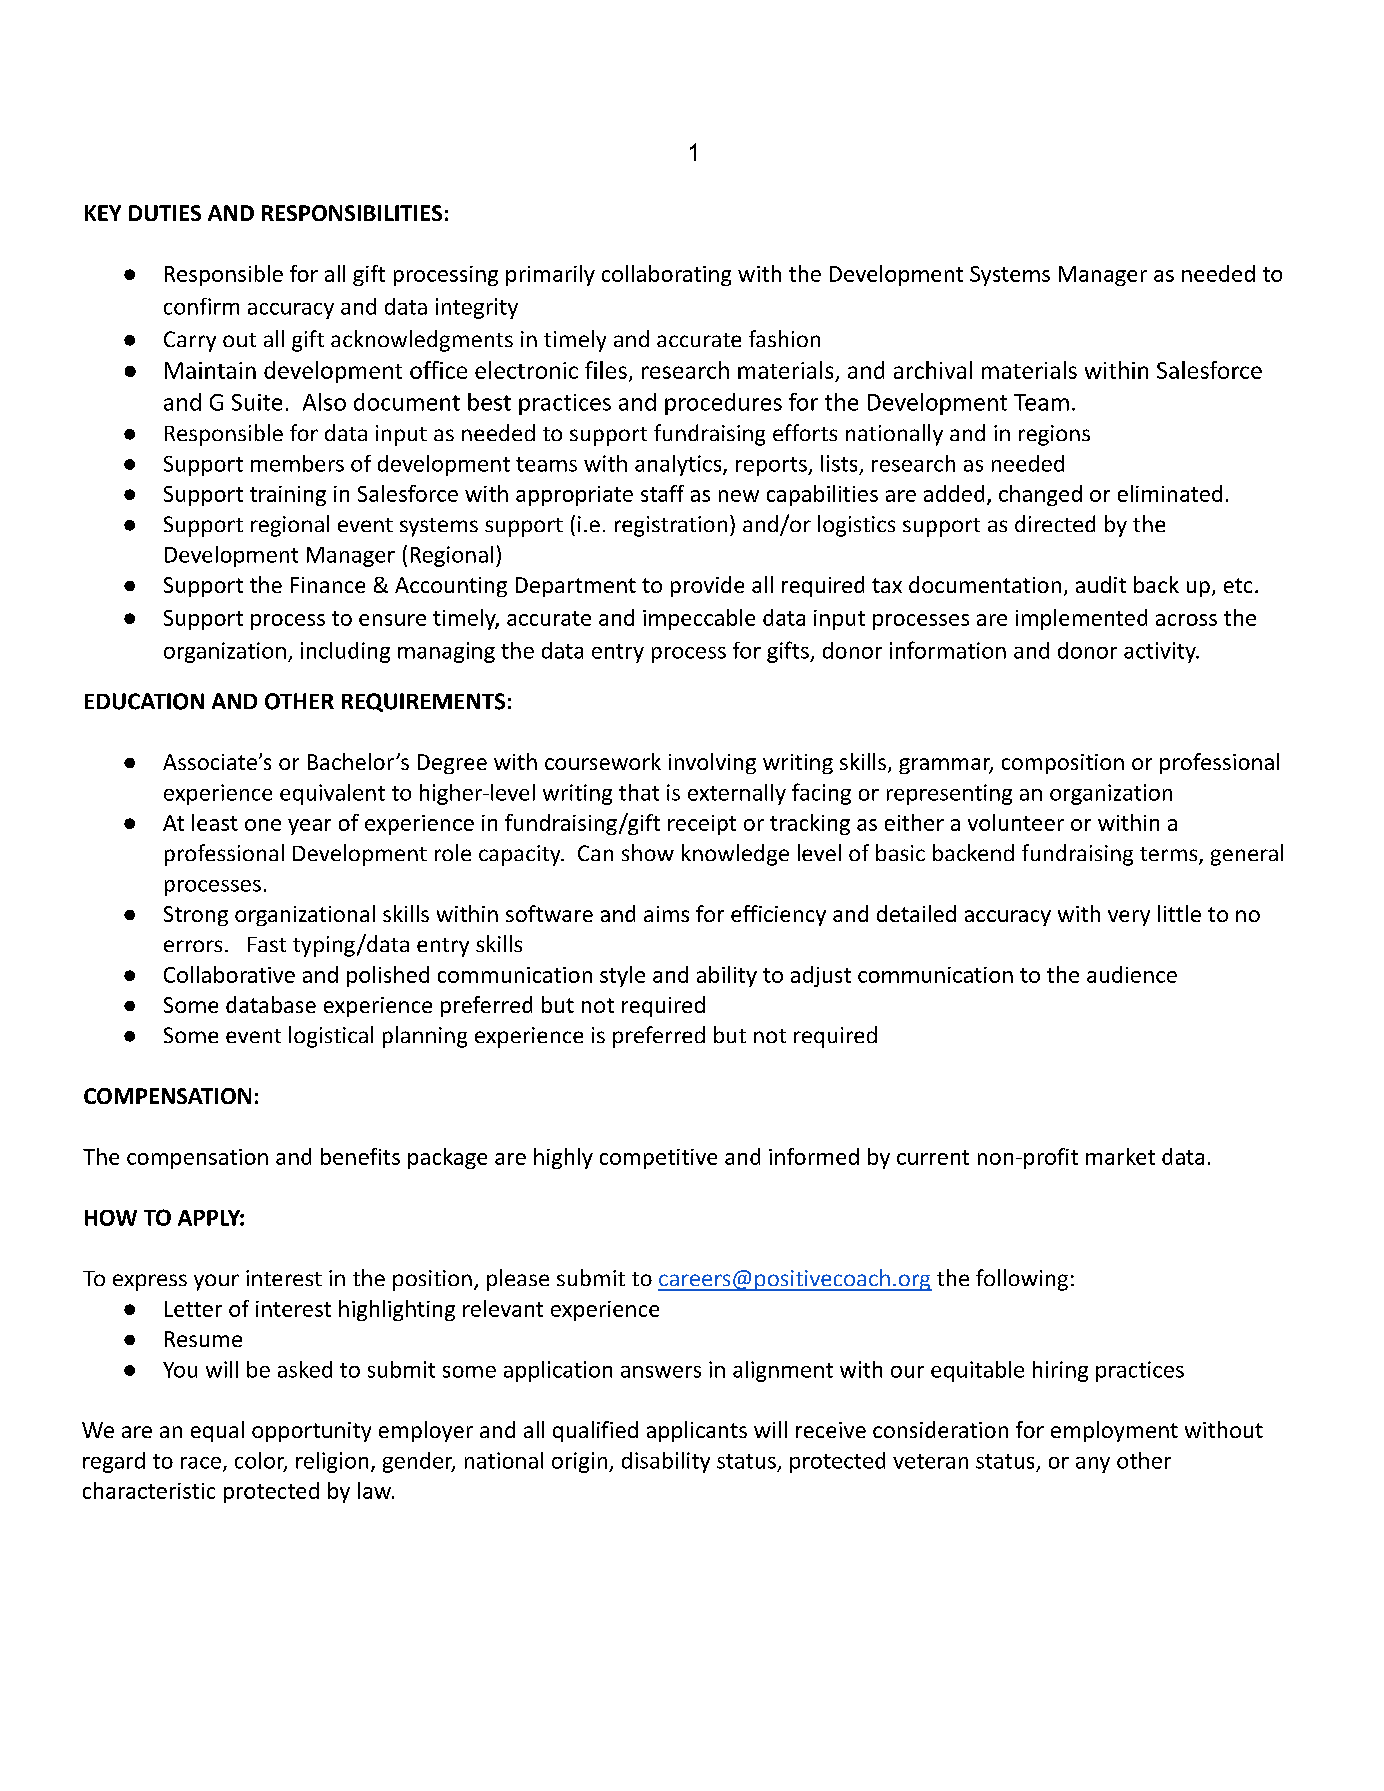 The height and width of the image is (1791, 1384). Describe the element at coordinates (263, 825) in the image. I see `one` at that location.
